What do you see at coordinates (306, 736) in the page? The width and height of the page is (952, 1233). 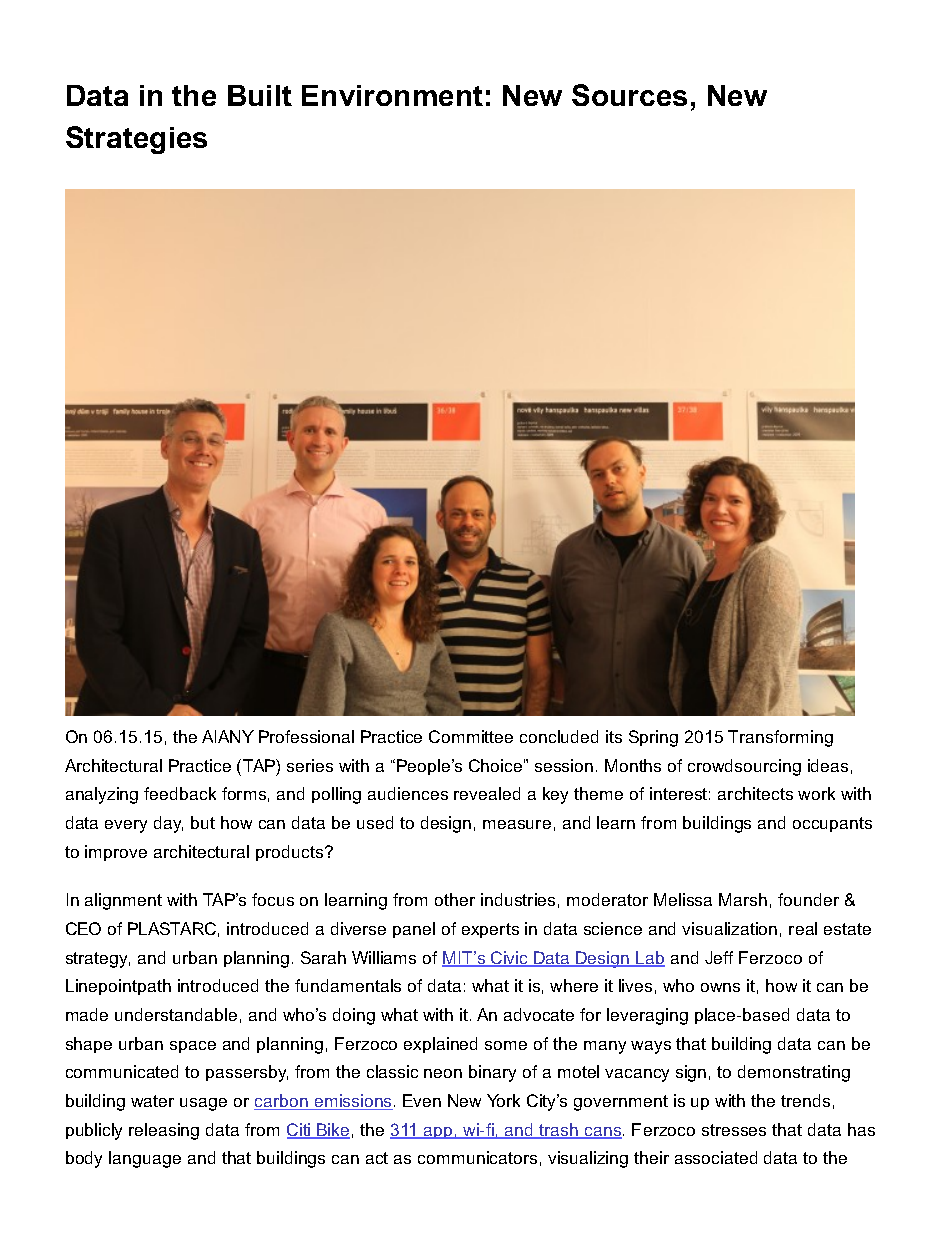 I see `Professional` at bounding box center [306, 736].
